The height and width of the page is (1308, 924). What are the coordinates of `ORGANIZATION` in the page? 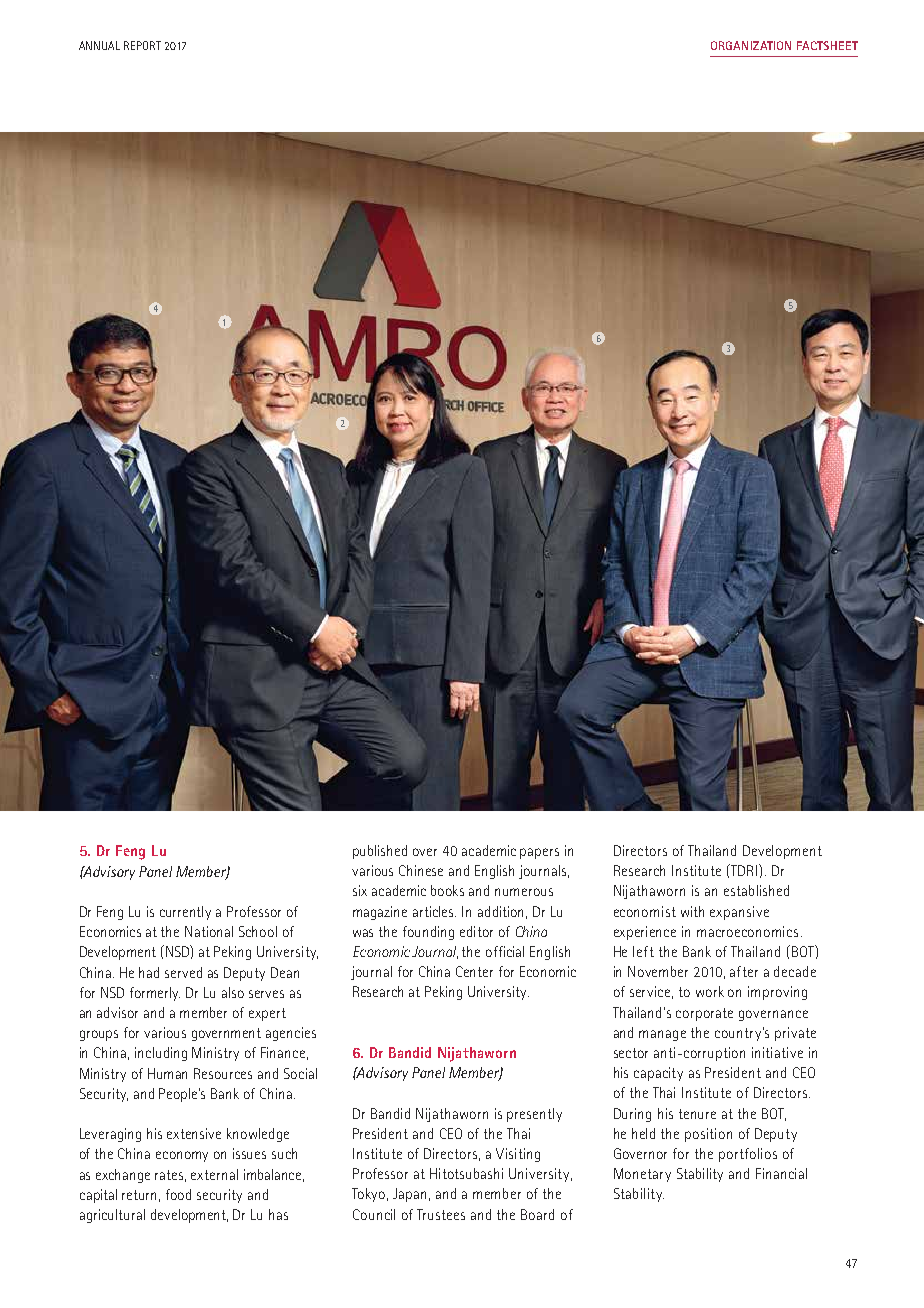 It's located at (751, 45).
